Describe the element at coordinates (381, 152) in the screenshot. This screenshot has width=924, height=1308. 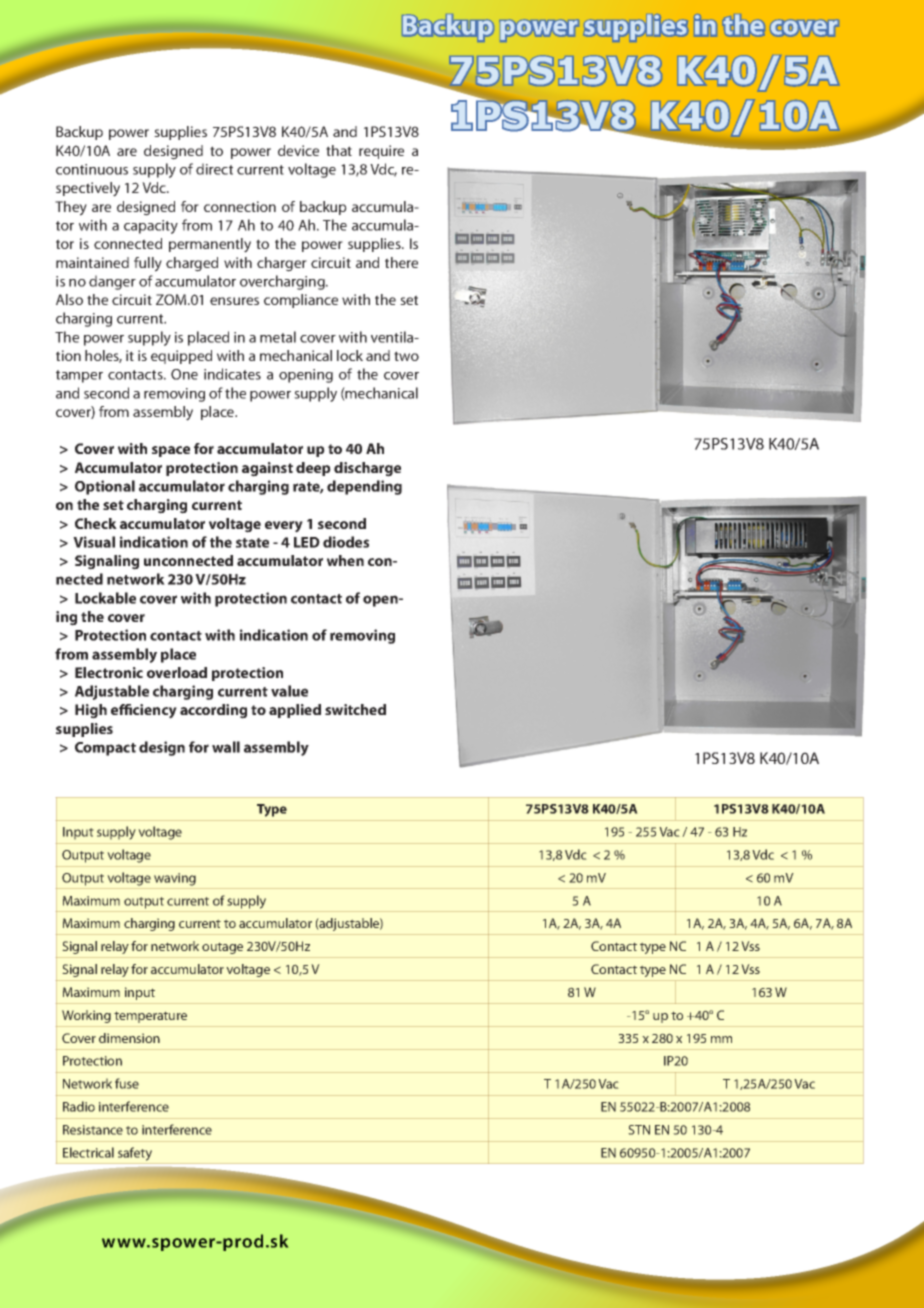
I see `require` at that location.
